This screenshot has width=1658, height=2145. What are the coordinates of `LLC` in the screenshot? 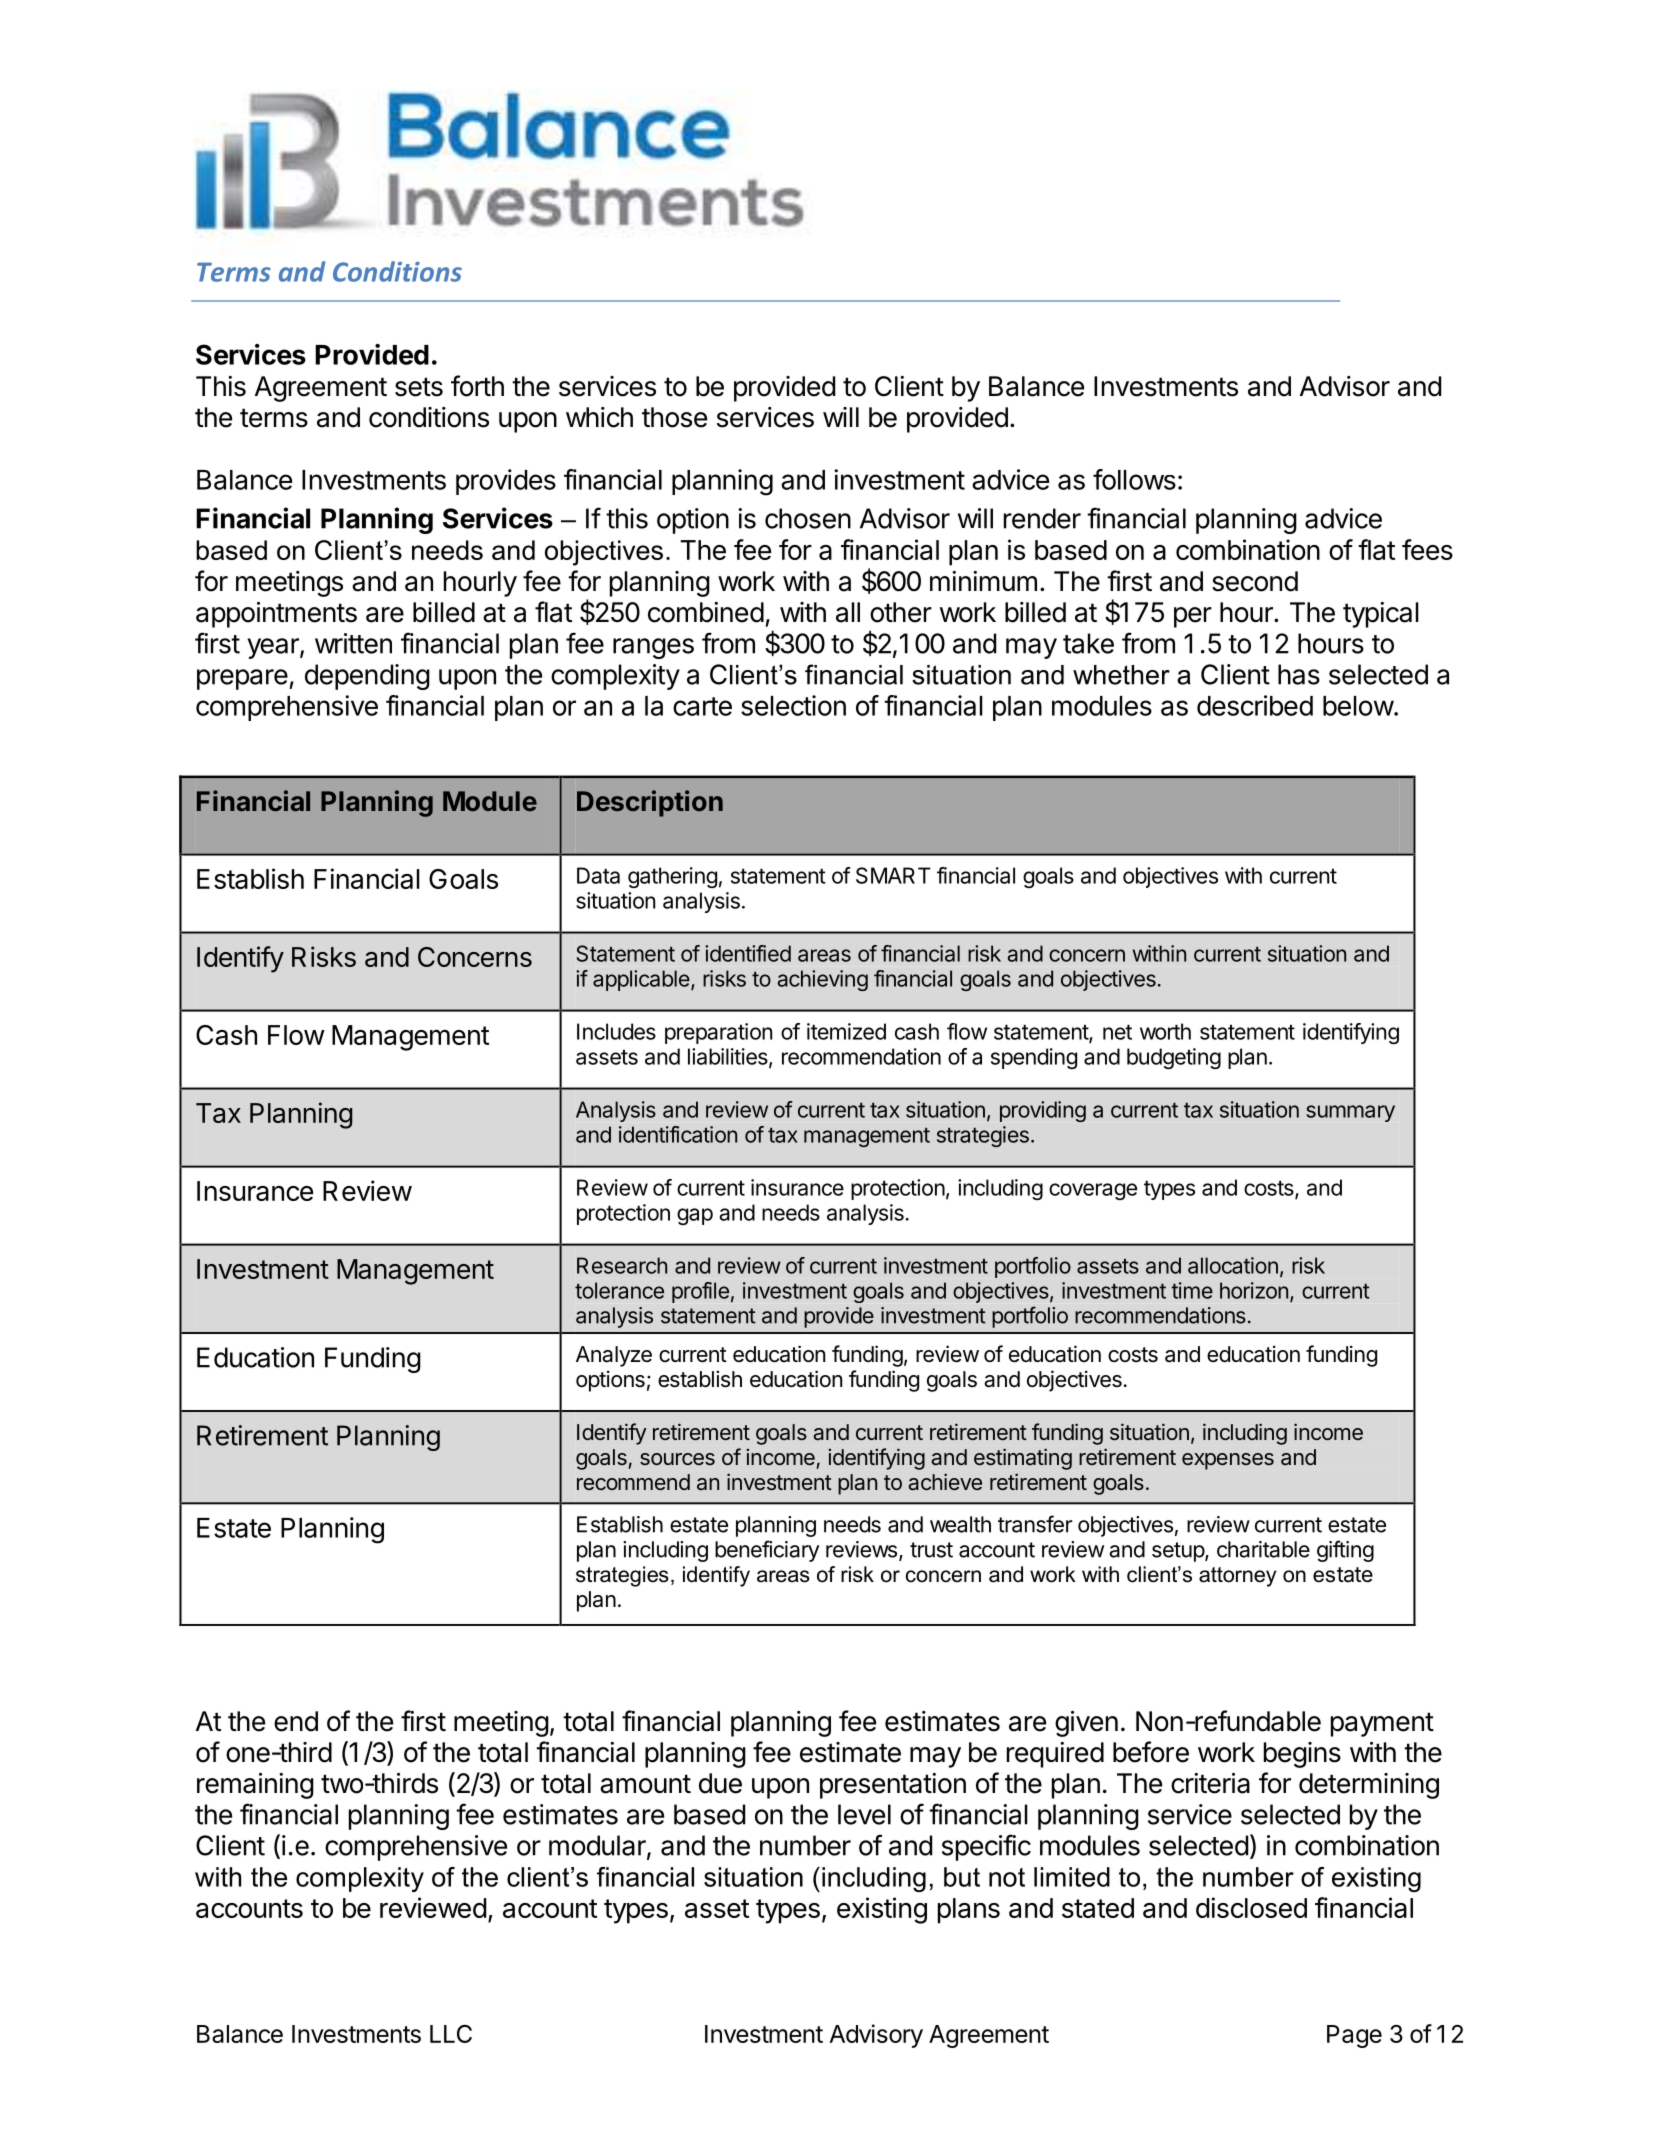 It's located at (451, 2034).
